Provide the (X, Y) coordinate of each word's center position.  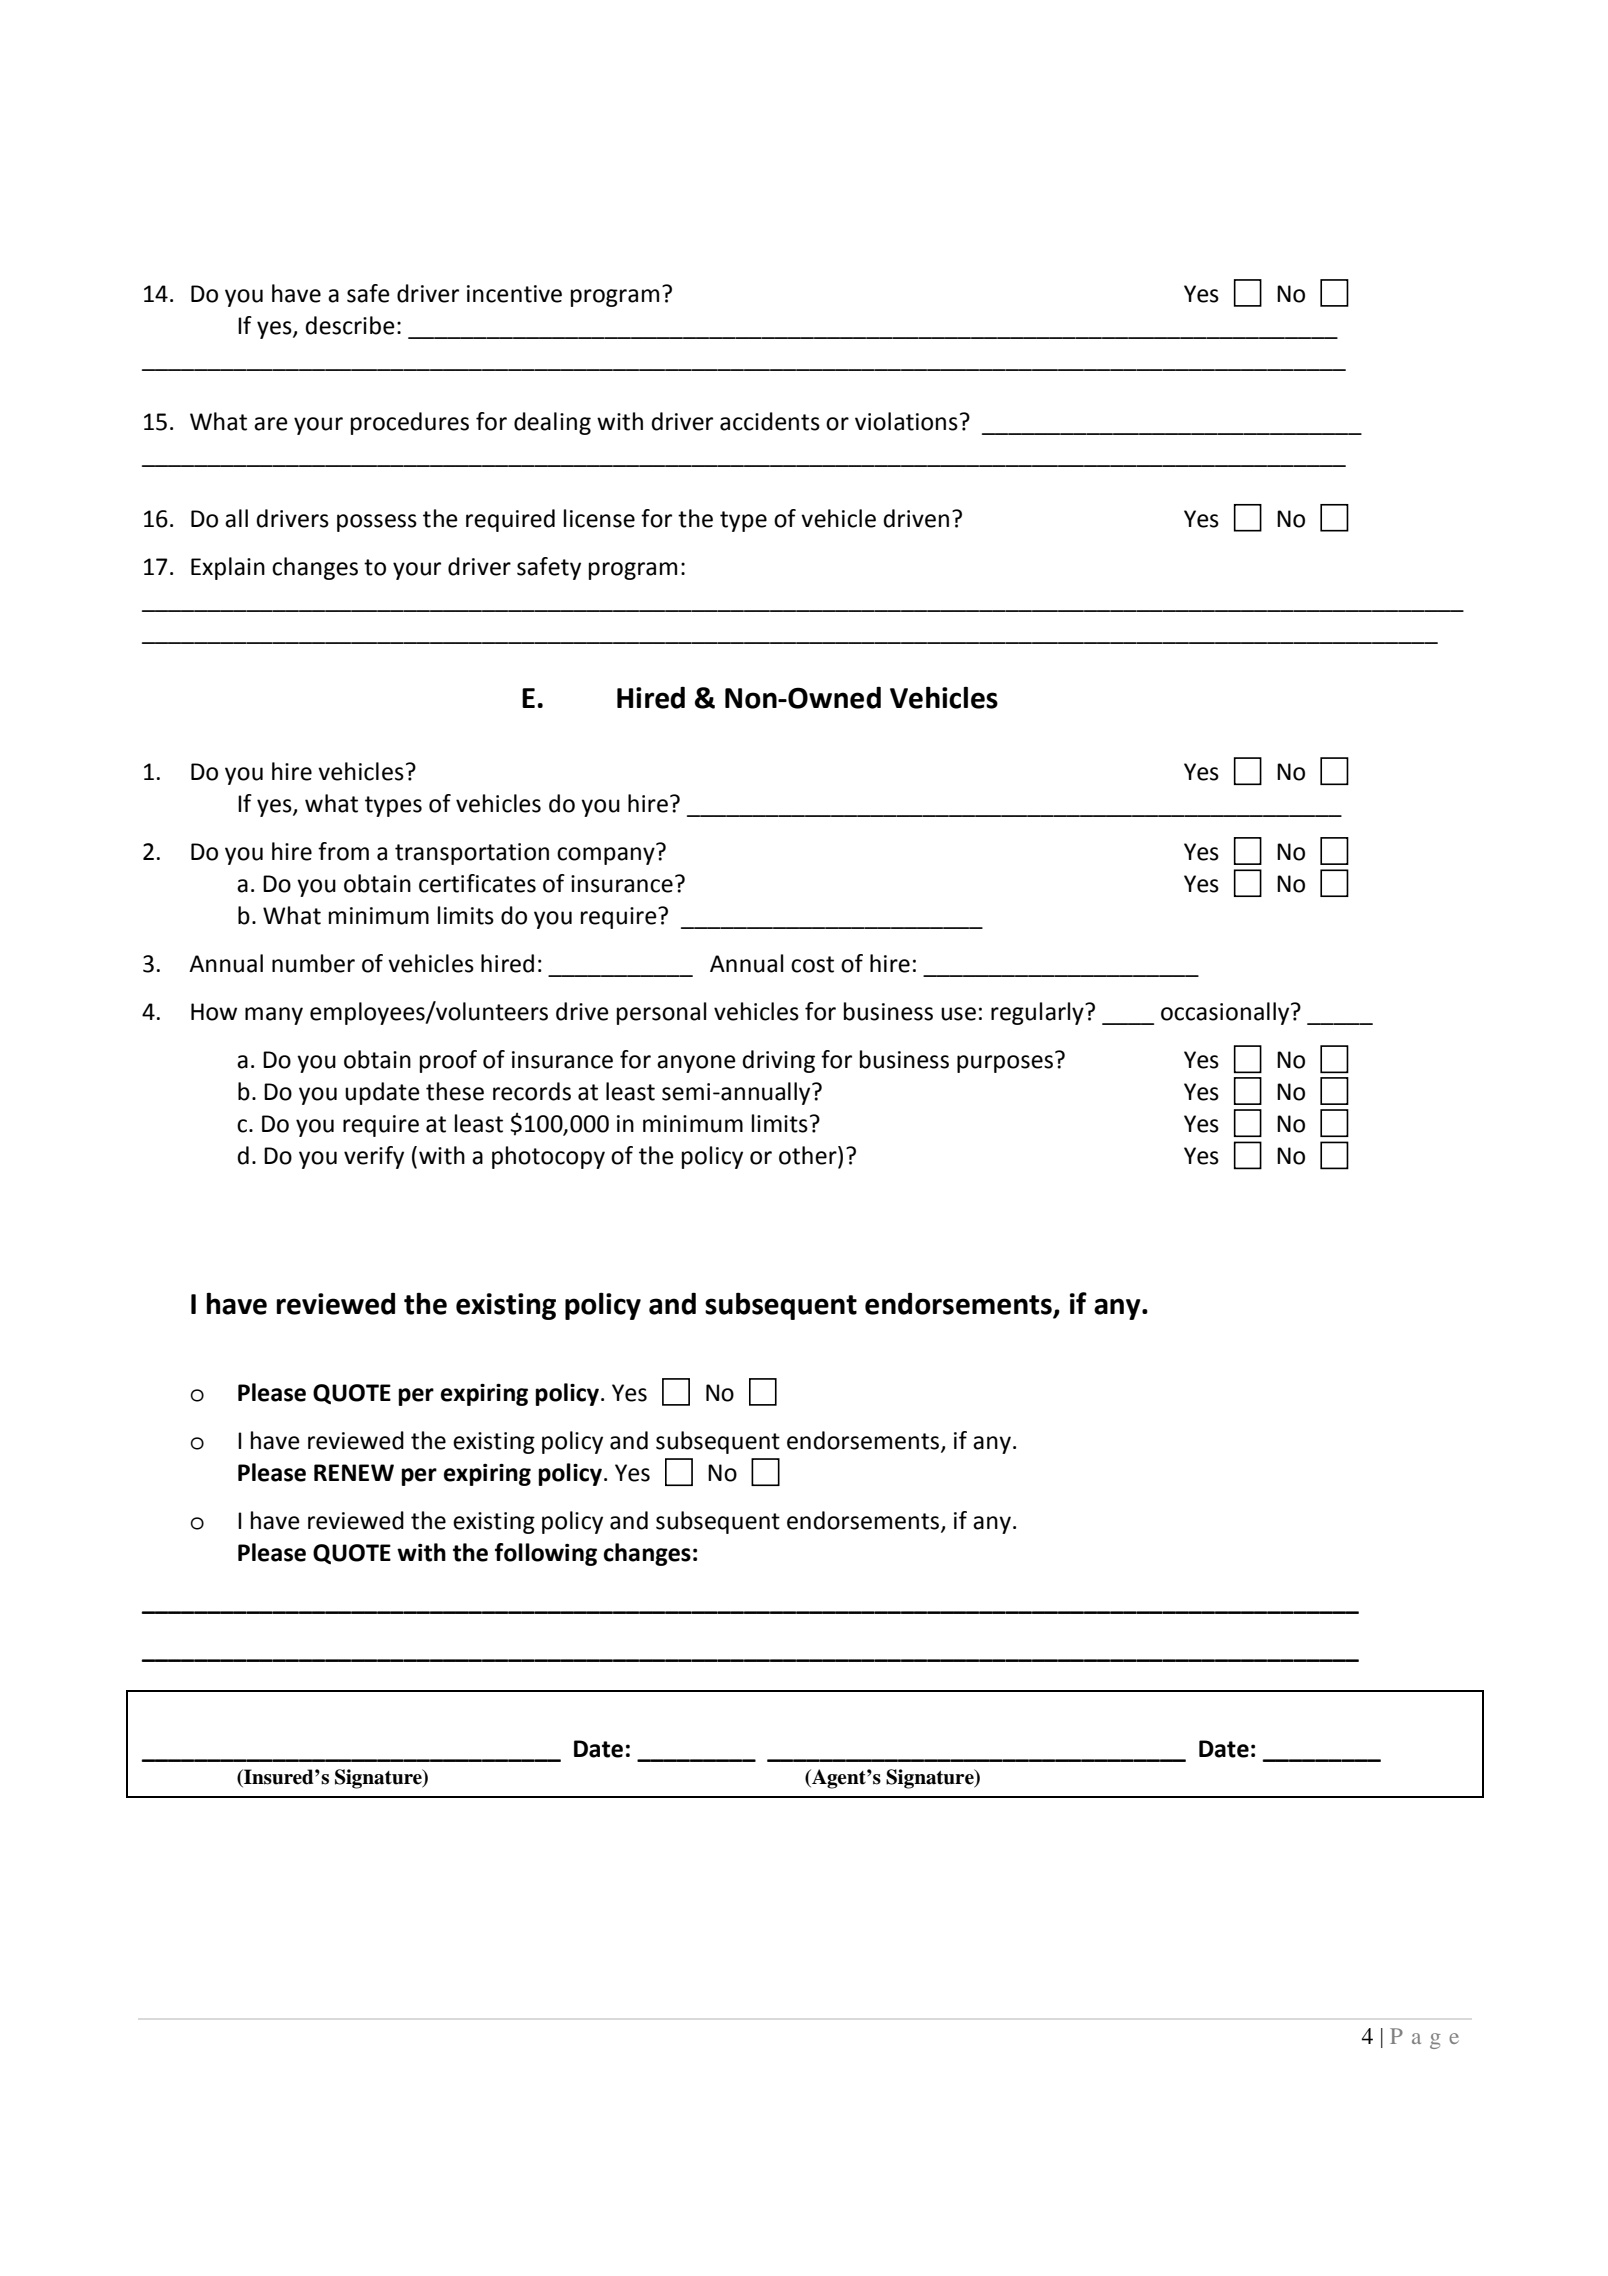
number (313, 963)
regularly (1038, 1013)
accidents (770, 421)
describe (350, 325)
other (809, 1156)
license (599, 518)
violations (906, 421)
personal (661, 1013)
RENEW (354, 1472)
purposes (1005, 1064)
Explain (228, 568)
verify (374, 1157)
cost (812, 964)
